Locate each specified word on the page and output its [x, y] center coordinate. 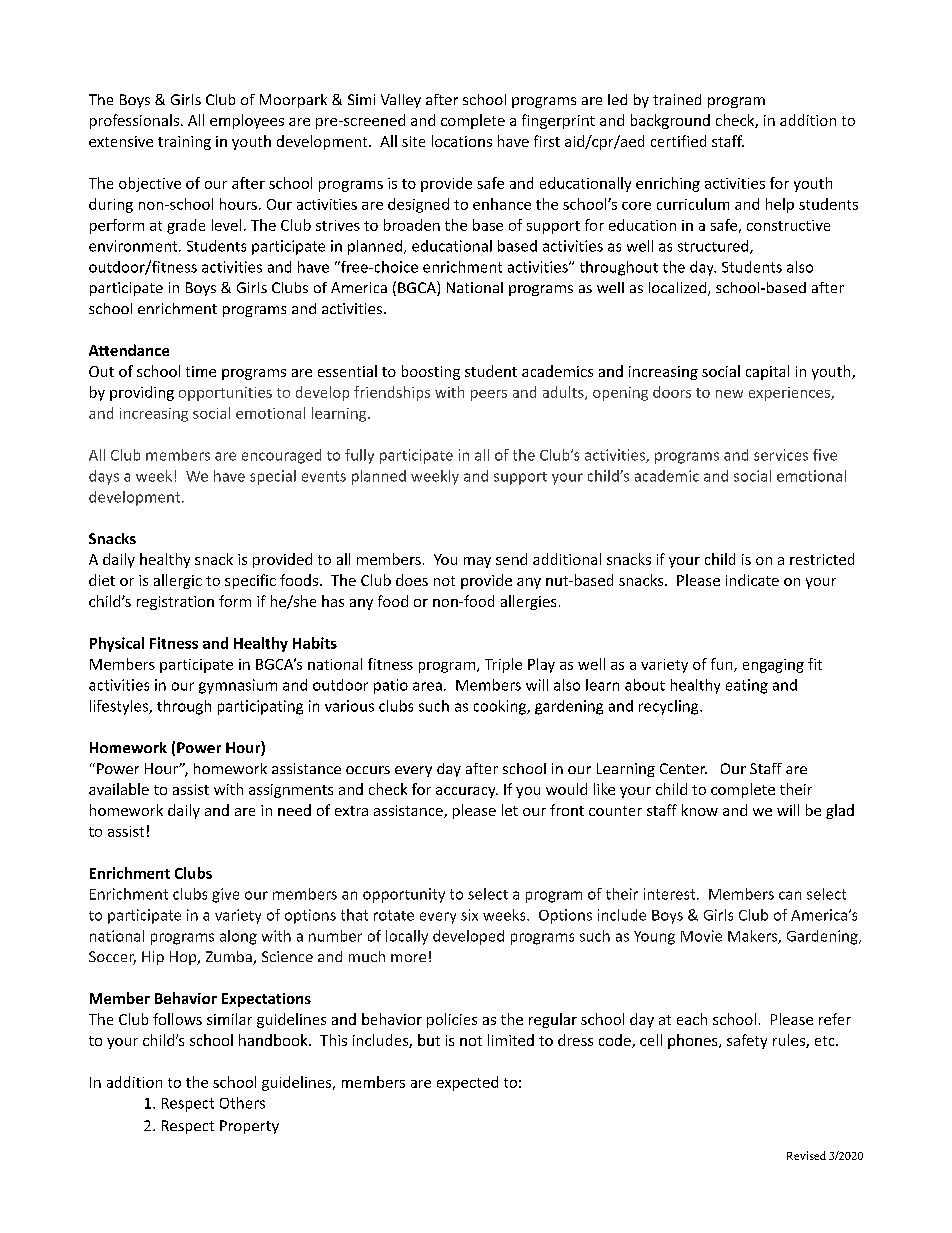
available [119, 789]
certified [678, 141]
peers [489, 395]
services [781, 455]
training [184, 143]
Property [249, 1127]
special [273, 477]
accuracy [467, 792]
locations [462, 141]
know [700, 810]
